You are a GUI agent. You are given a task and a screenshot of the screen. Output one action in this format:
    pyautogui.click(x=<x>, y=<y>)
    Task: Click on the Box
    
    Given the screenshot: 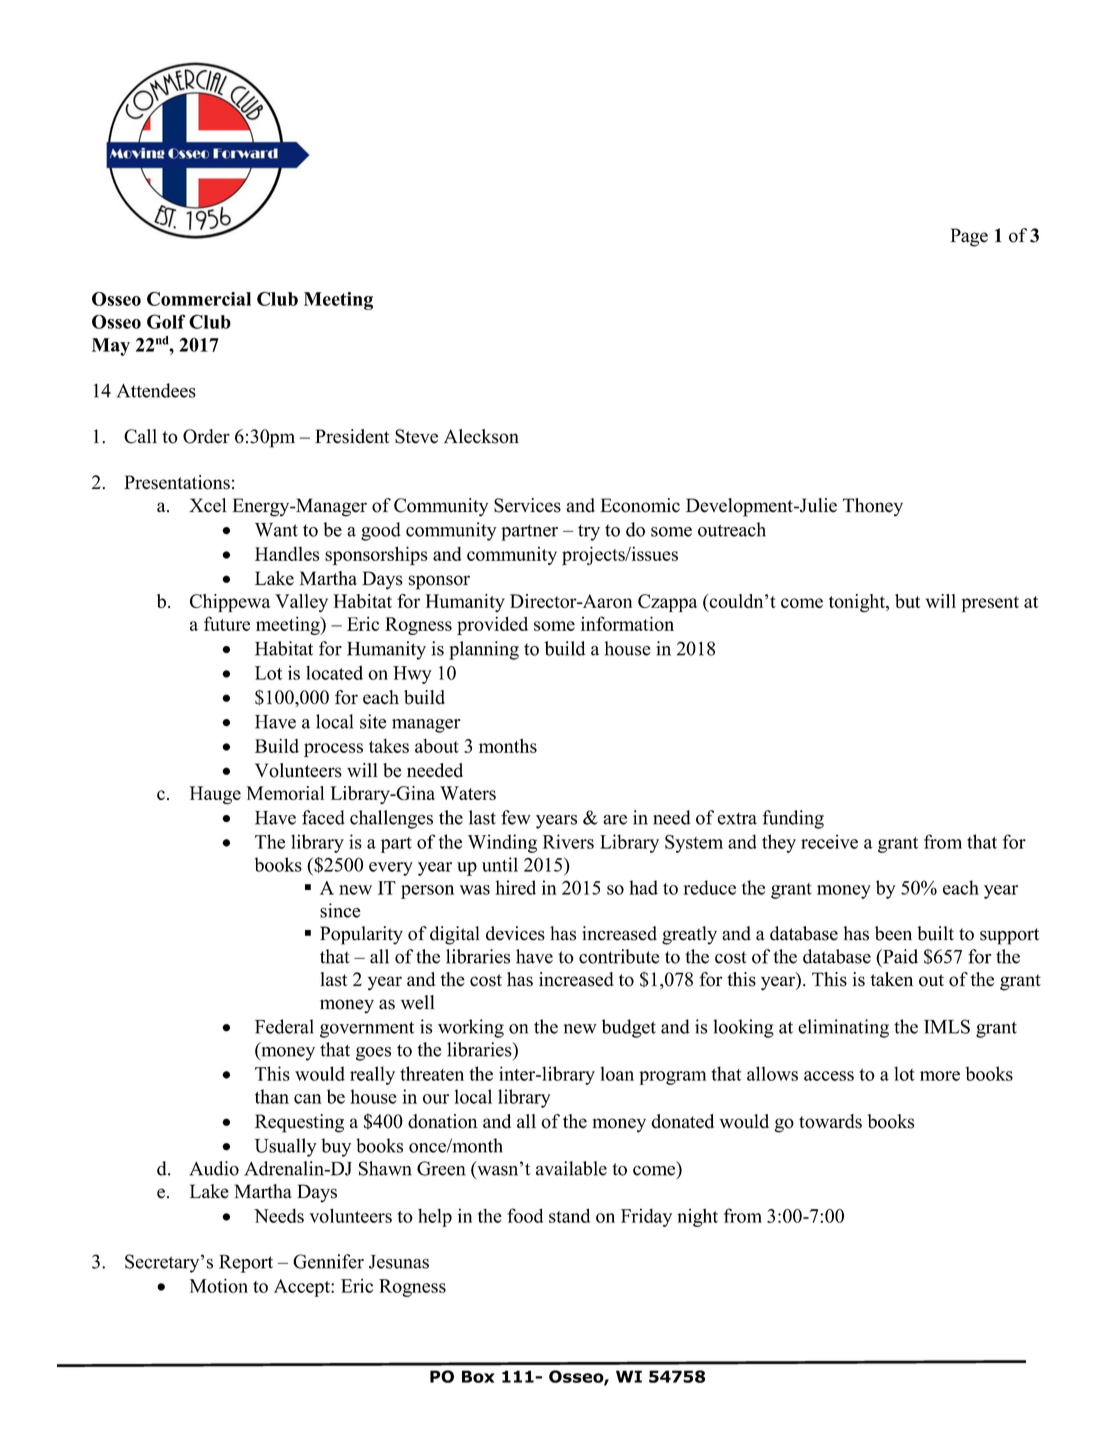 What is the action you would take?
    pyautogui.click(x=478, y=1376)
